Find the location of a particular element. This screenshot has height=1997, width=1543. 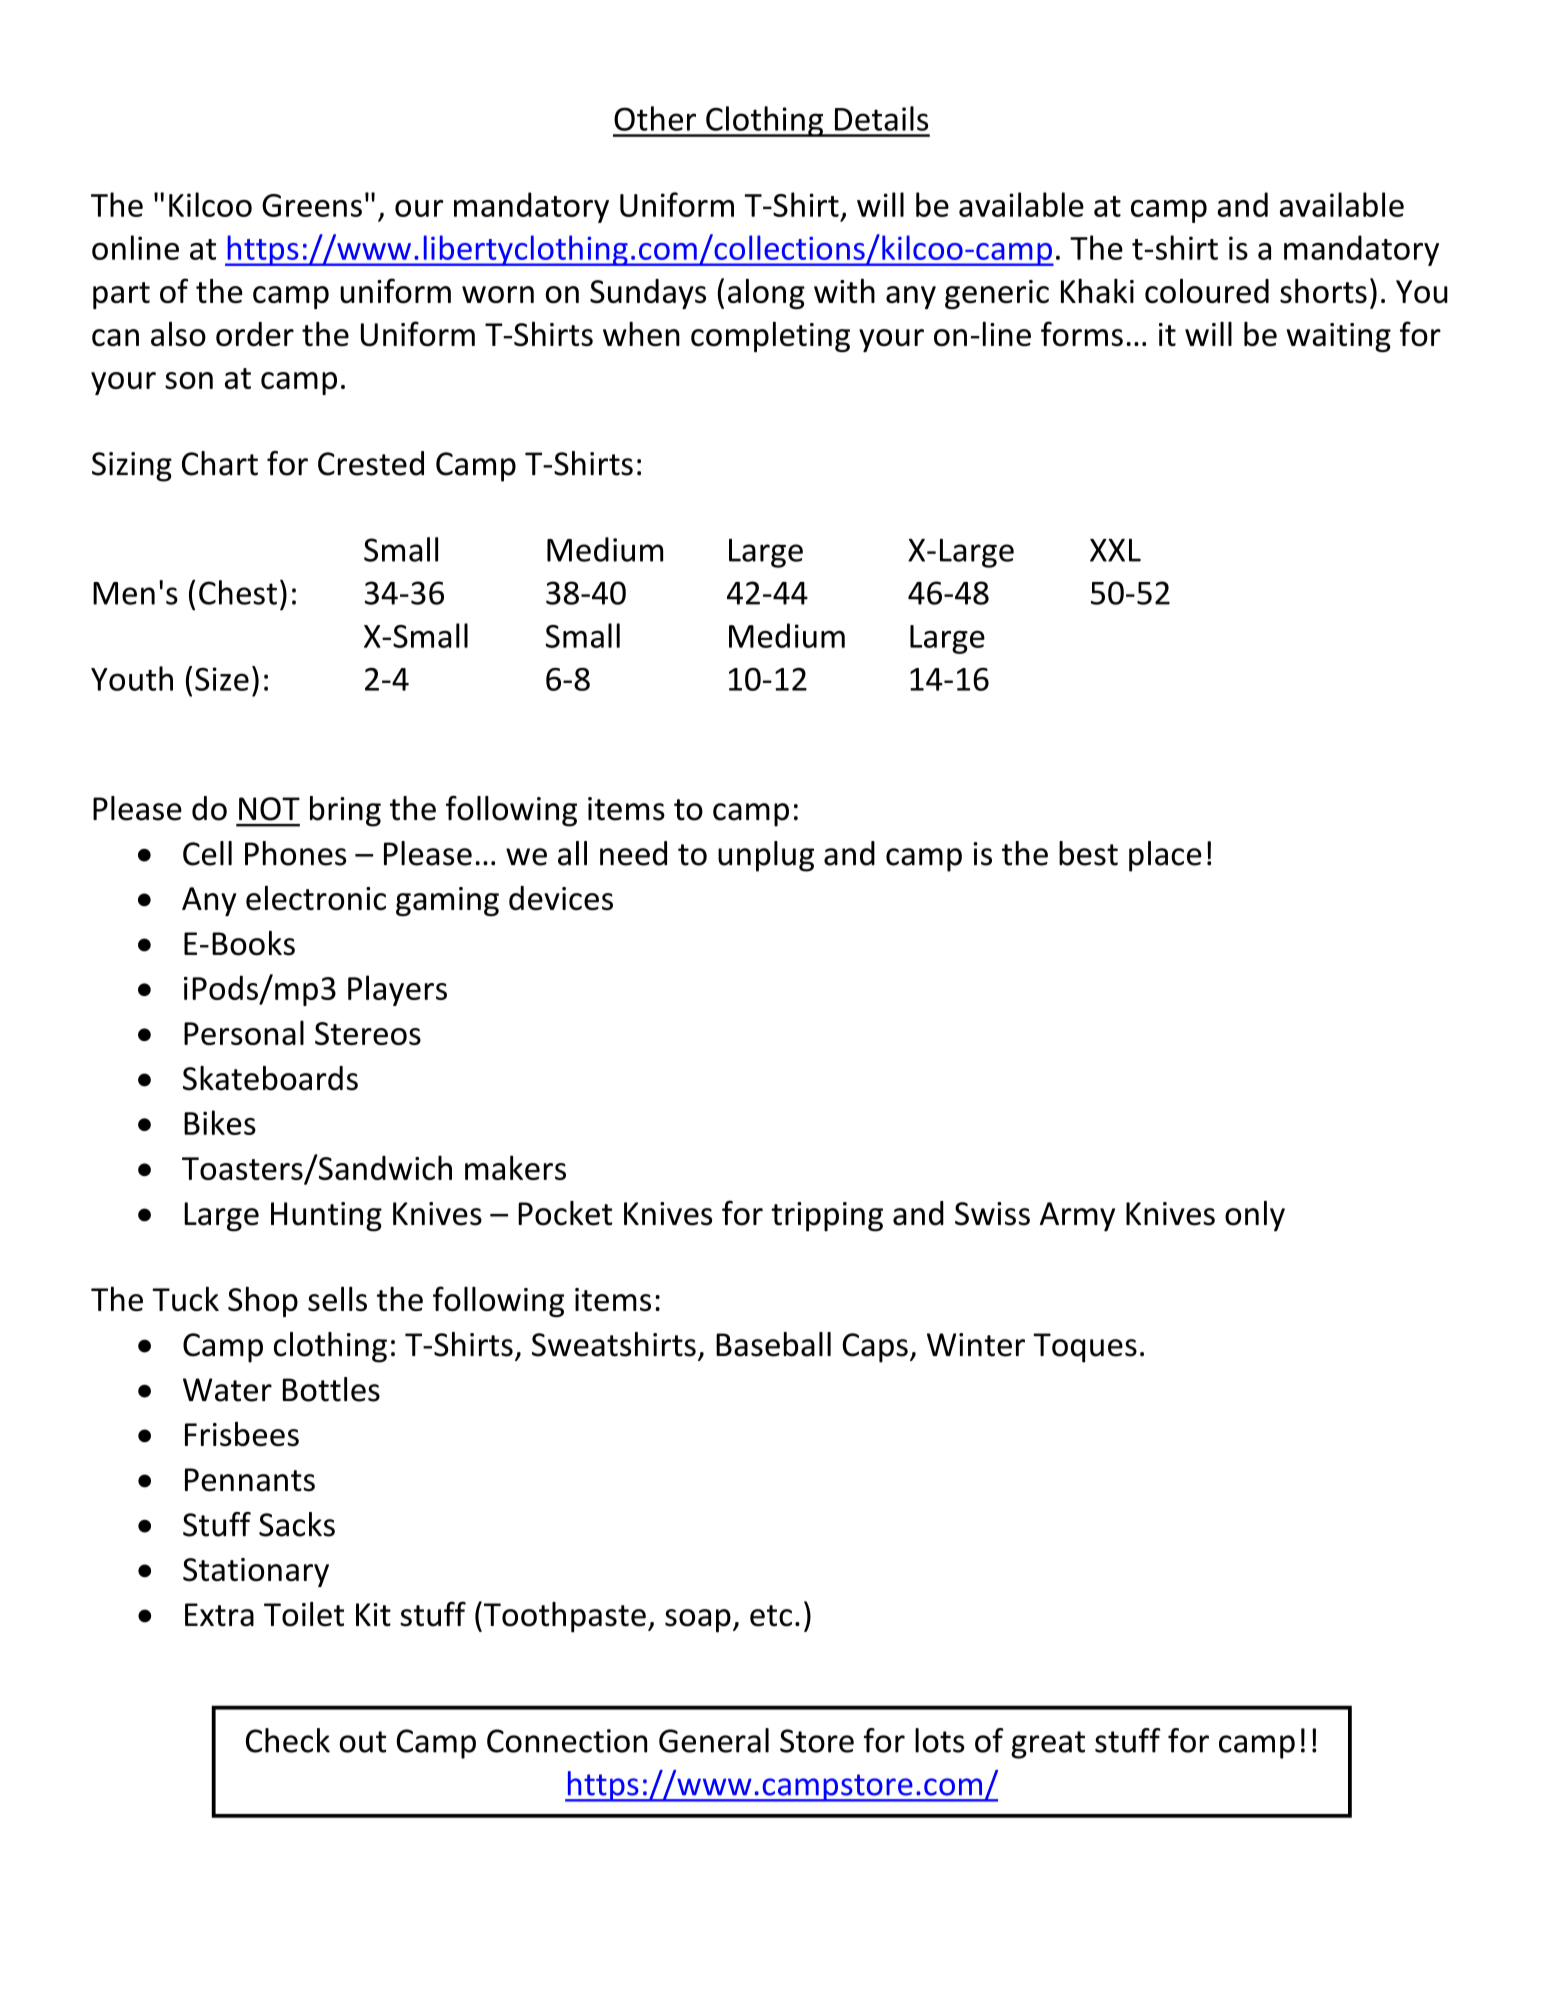

Other is located at coordinates (655, 118).
